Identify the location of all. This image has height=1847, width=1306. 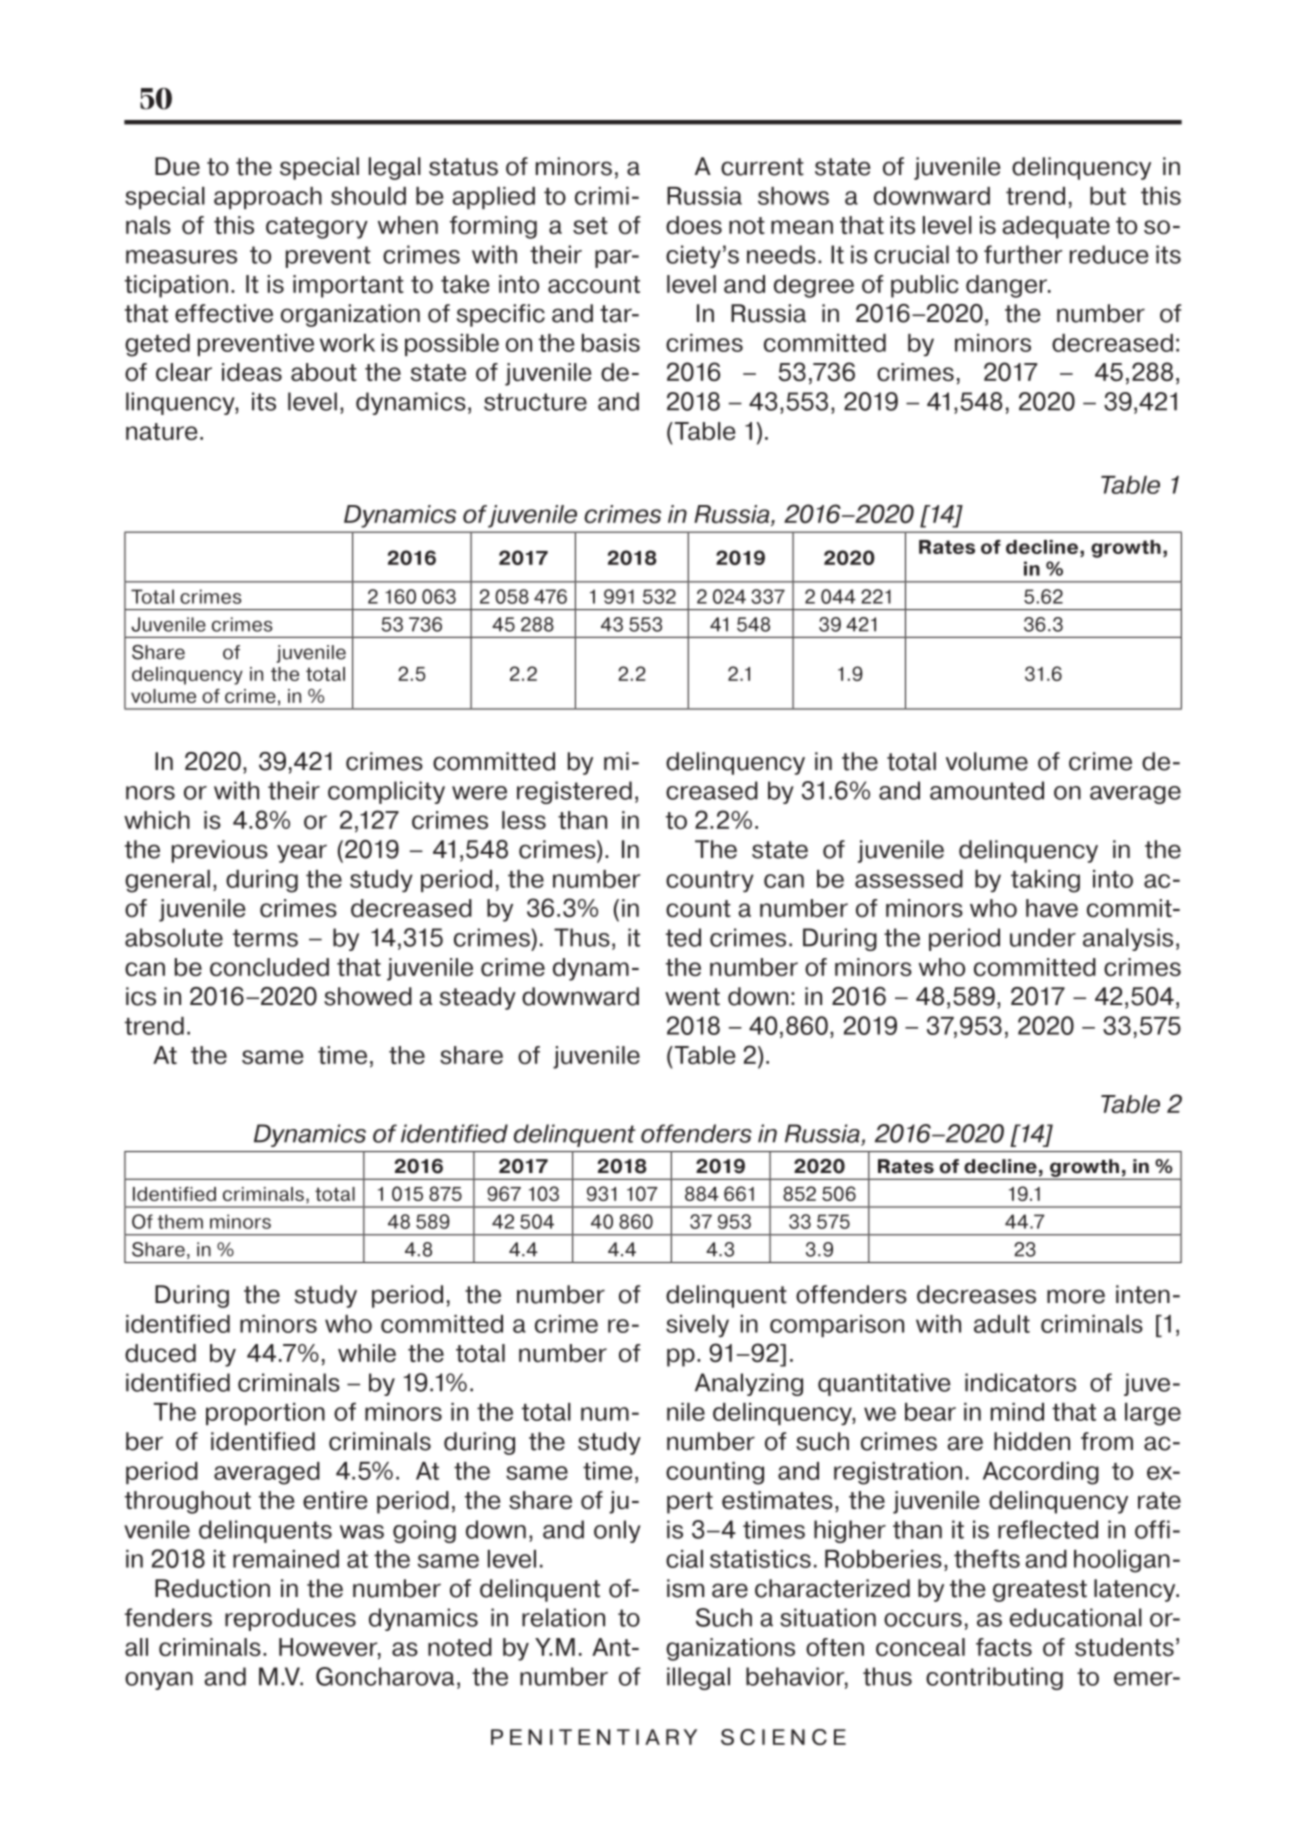
(136, 1647).
